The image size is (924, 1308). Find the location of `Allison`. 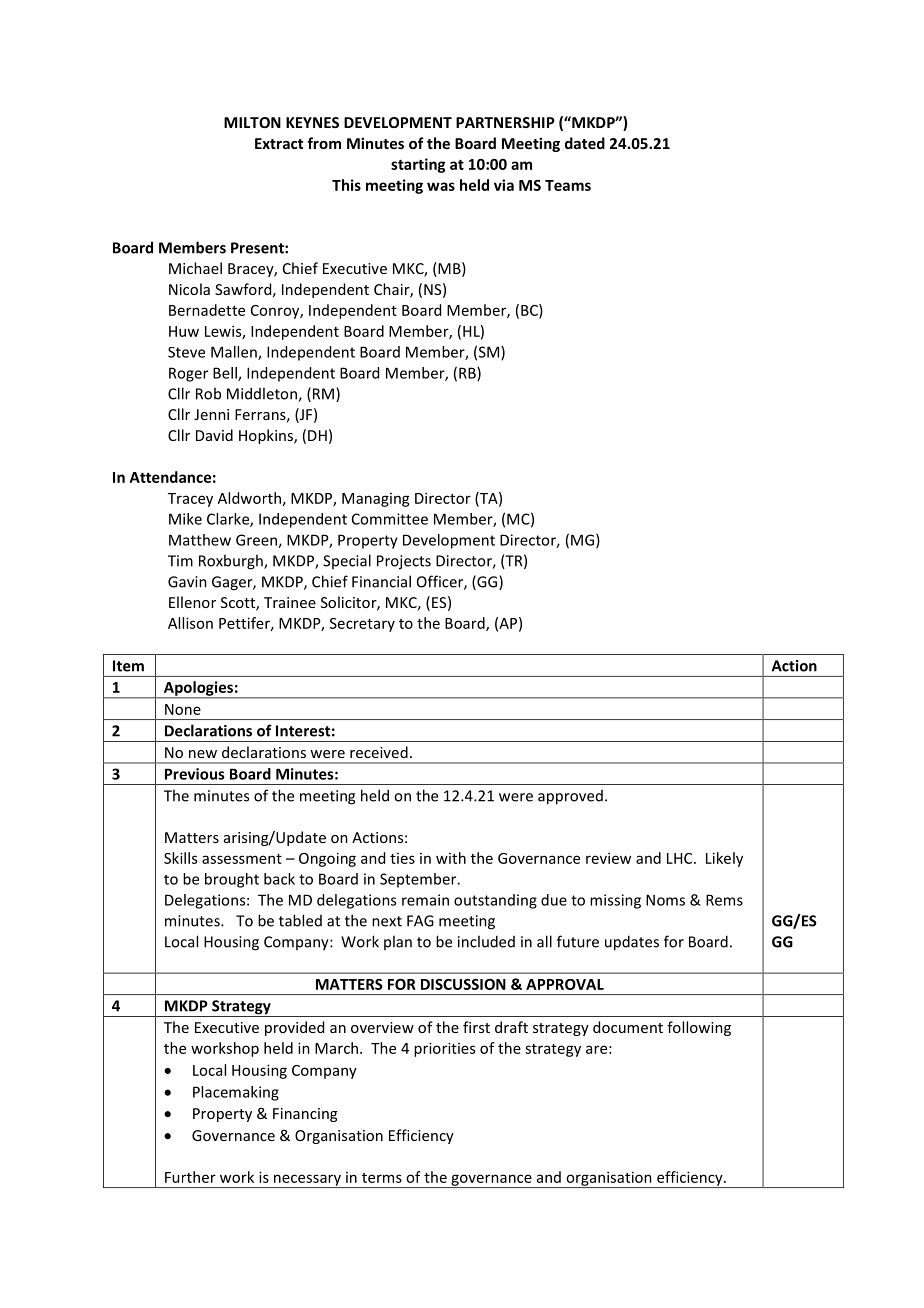

Allison is located at coordinates (190, 623).
